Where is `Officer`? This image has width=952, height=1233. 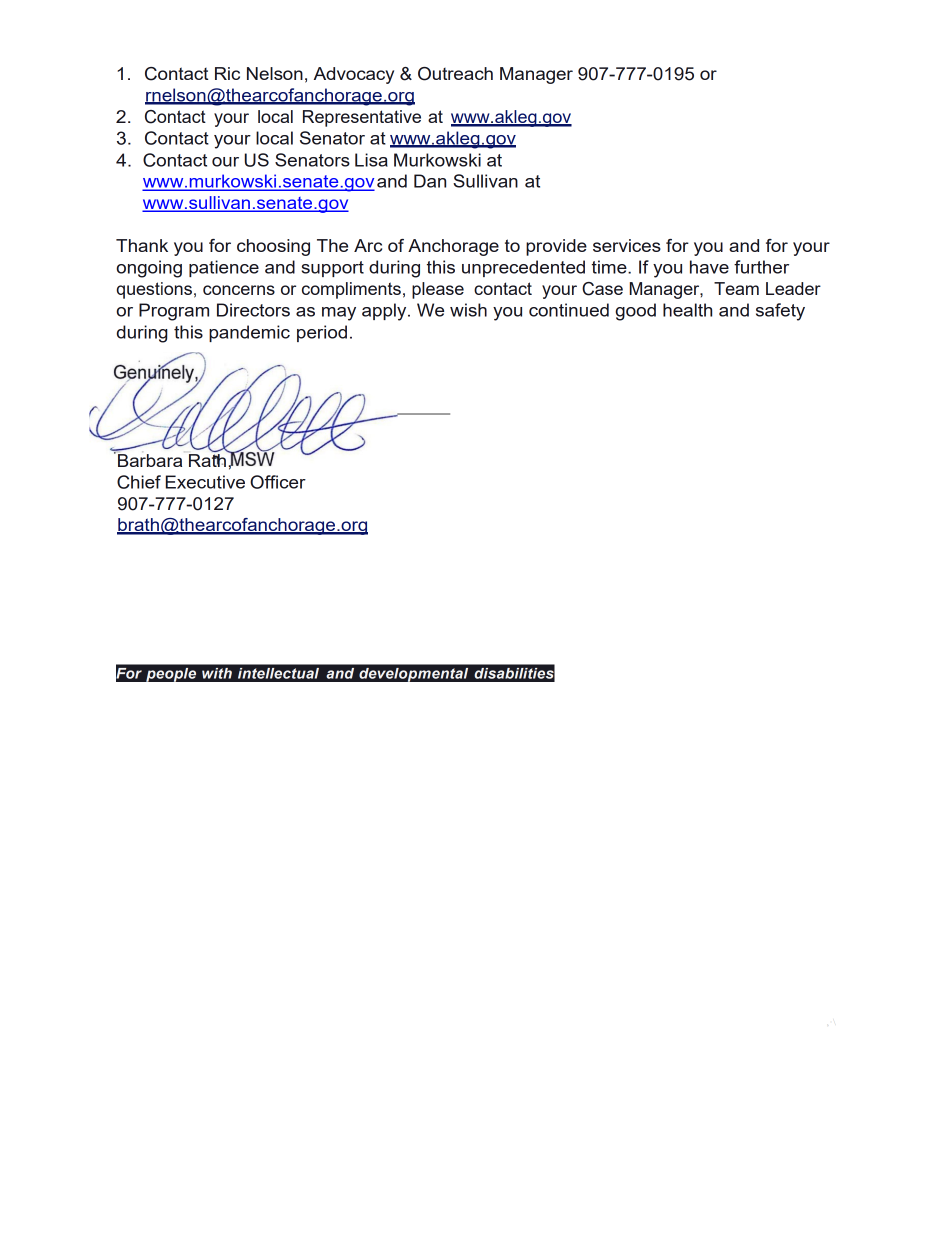 Officer is located at coordinates (278, 482).
